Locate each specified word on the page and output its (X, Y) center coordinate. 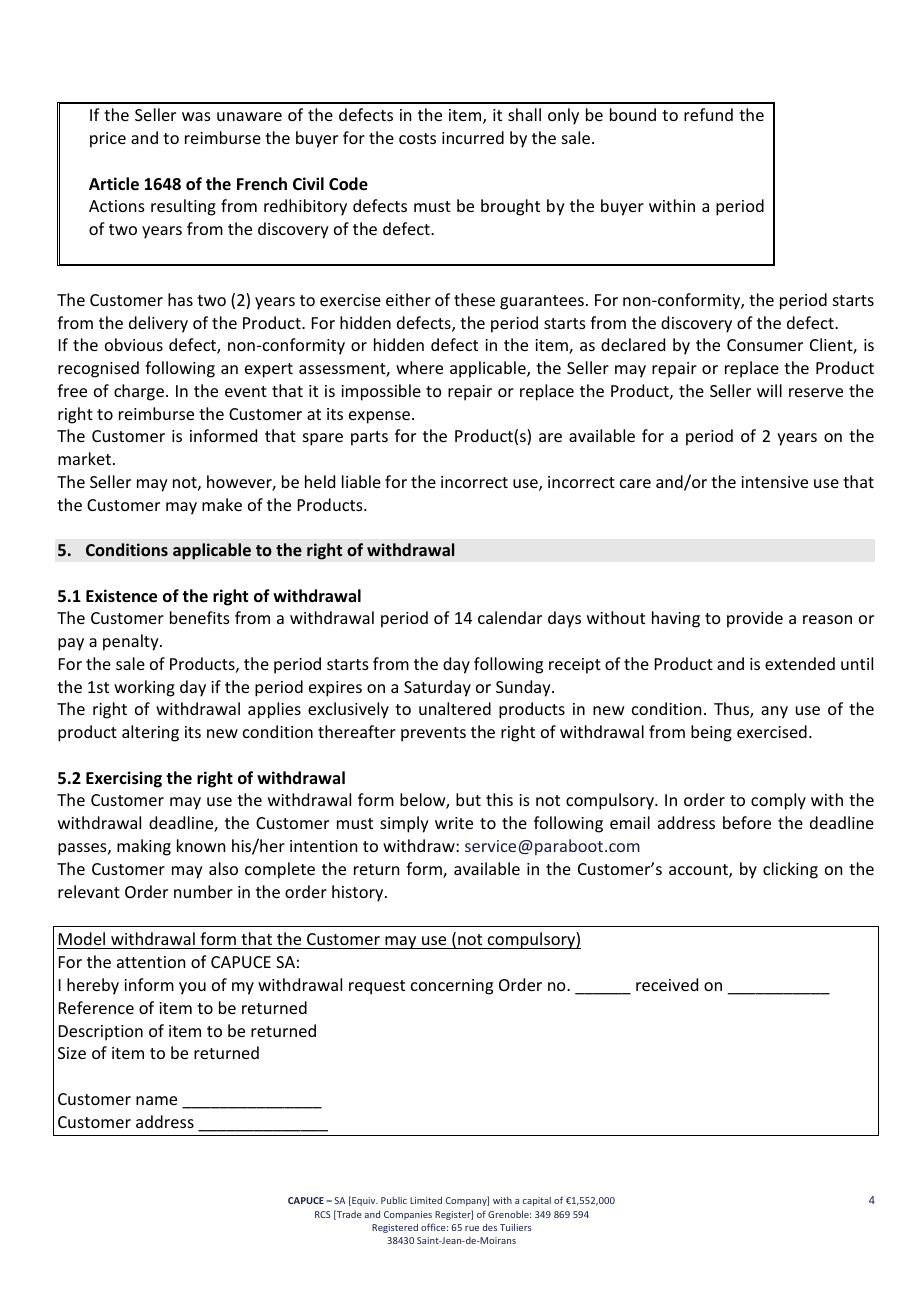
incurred (473, 137)
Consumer (765, 345)
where (419, 367)
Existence (121, 596)
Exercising (124, 779)
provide (755, 619)
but (468, 799)
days (564, 619)
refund (708, 114)
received (667, 984)
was (196, 116)
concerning (452, 987)
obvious (134, 344)
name (156, 1100)
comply (778, 801)
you (192, 988)
